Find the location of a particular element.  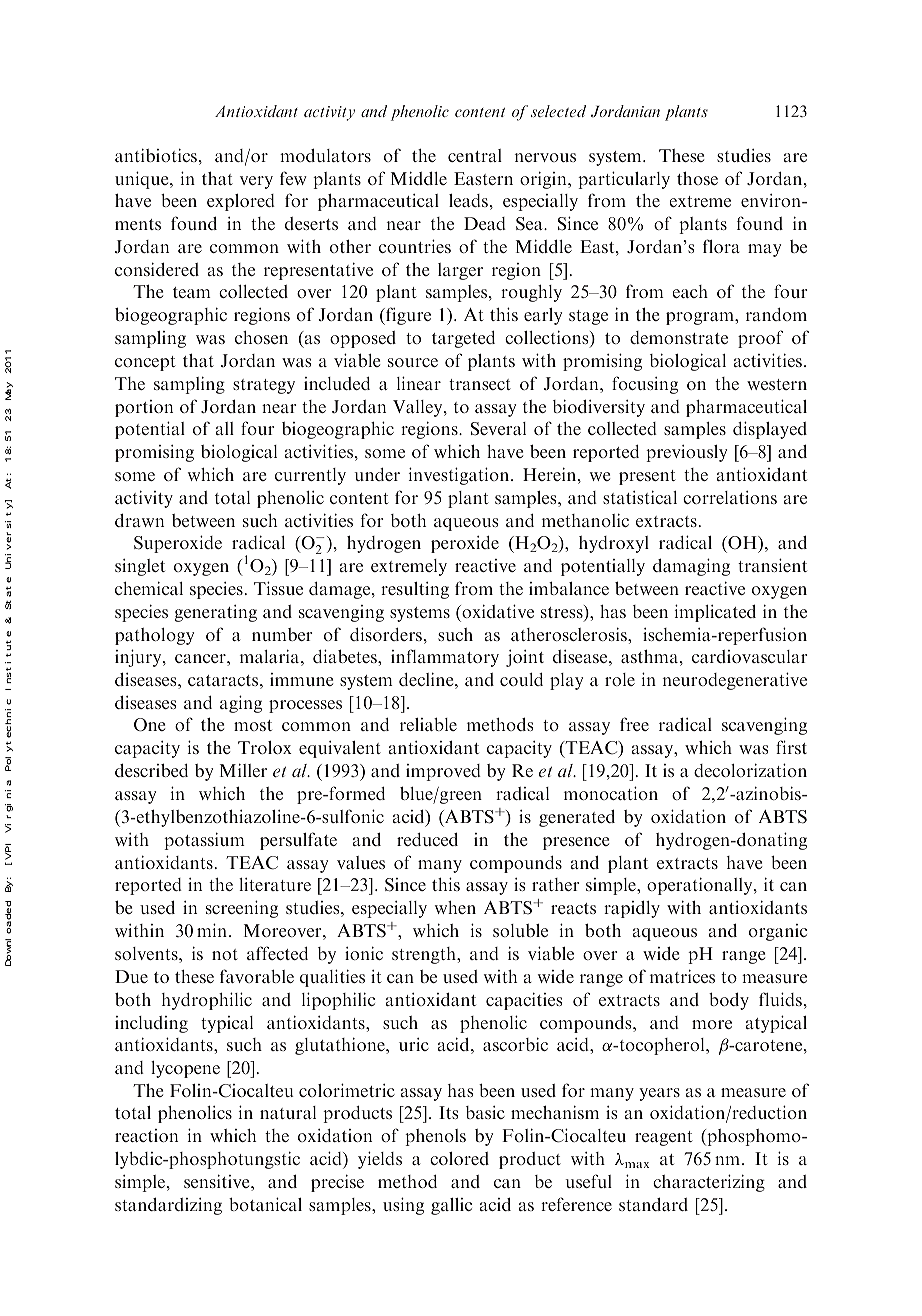

botanical is located at coordinates (265, 1204).
